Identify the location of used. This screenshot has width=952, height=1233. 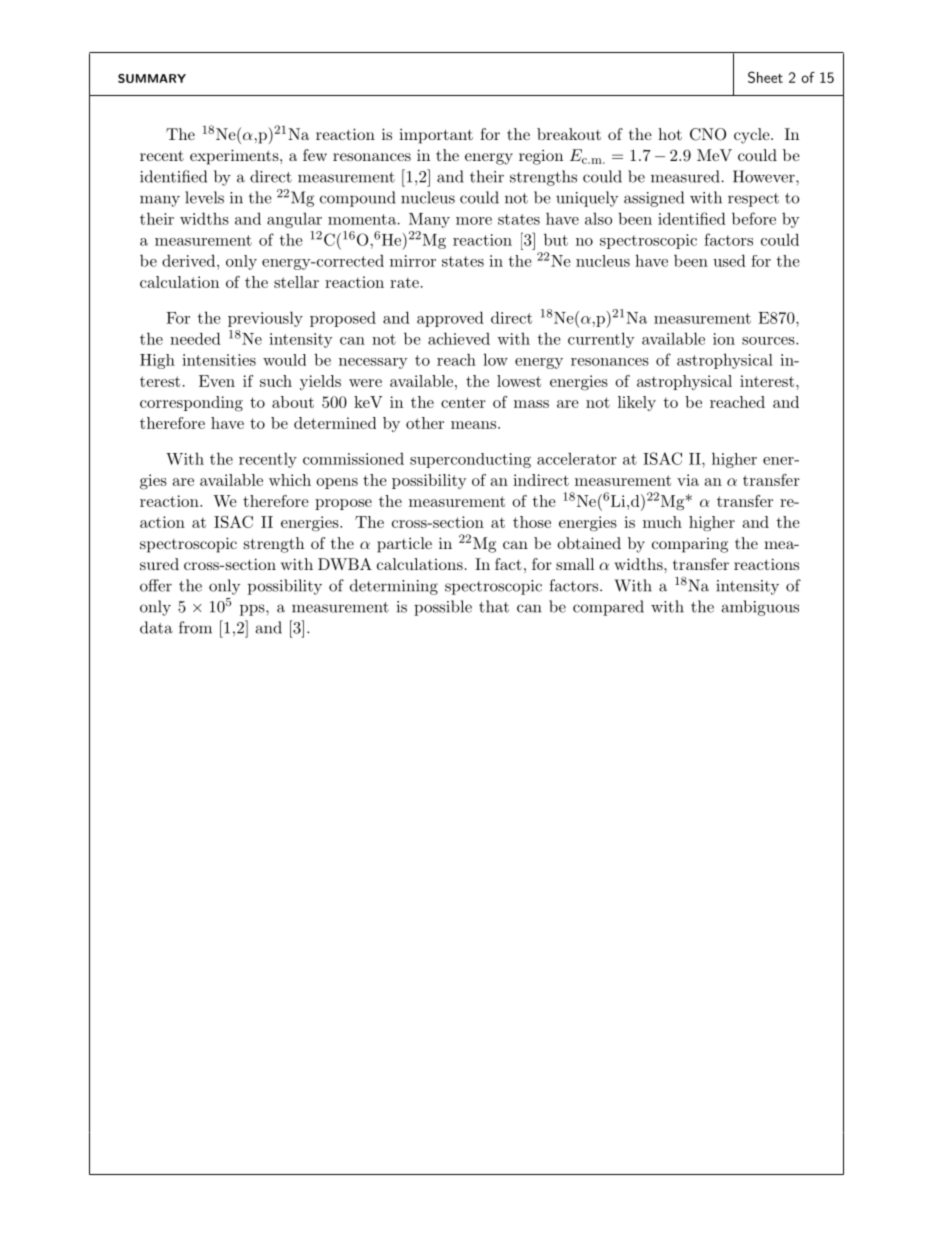
(729, 260).
